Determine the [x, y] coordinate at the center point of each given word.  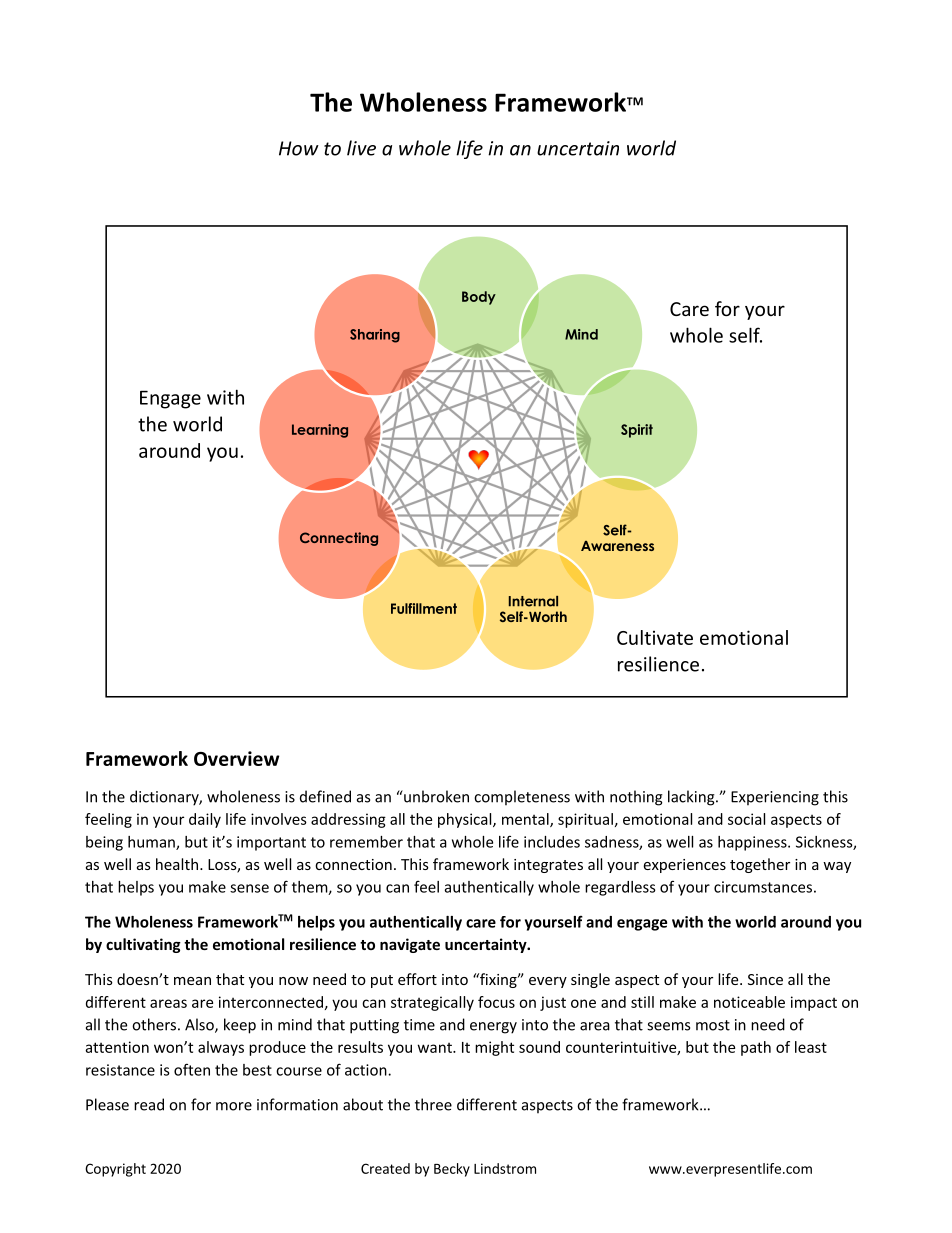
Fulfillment [424, 608]
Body [479, 298]
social [746, 819]
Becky [452, 1170]
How [299, 148]
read [149, 1104]
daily [205, 820]
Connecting [339, 539]
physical [466, 820]
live [361, 148]
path [756, 1048]
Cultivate [655, 637]
